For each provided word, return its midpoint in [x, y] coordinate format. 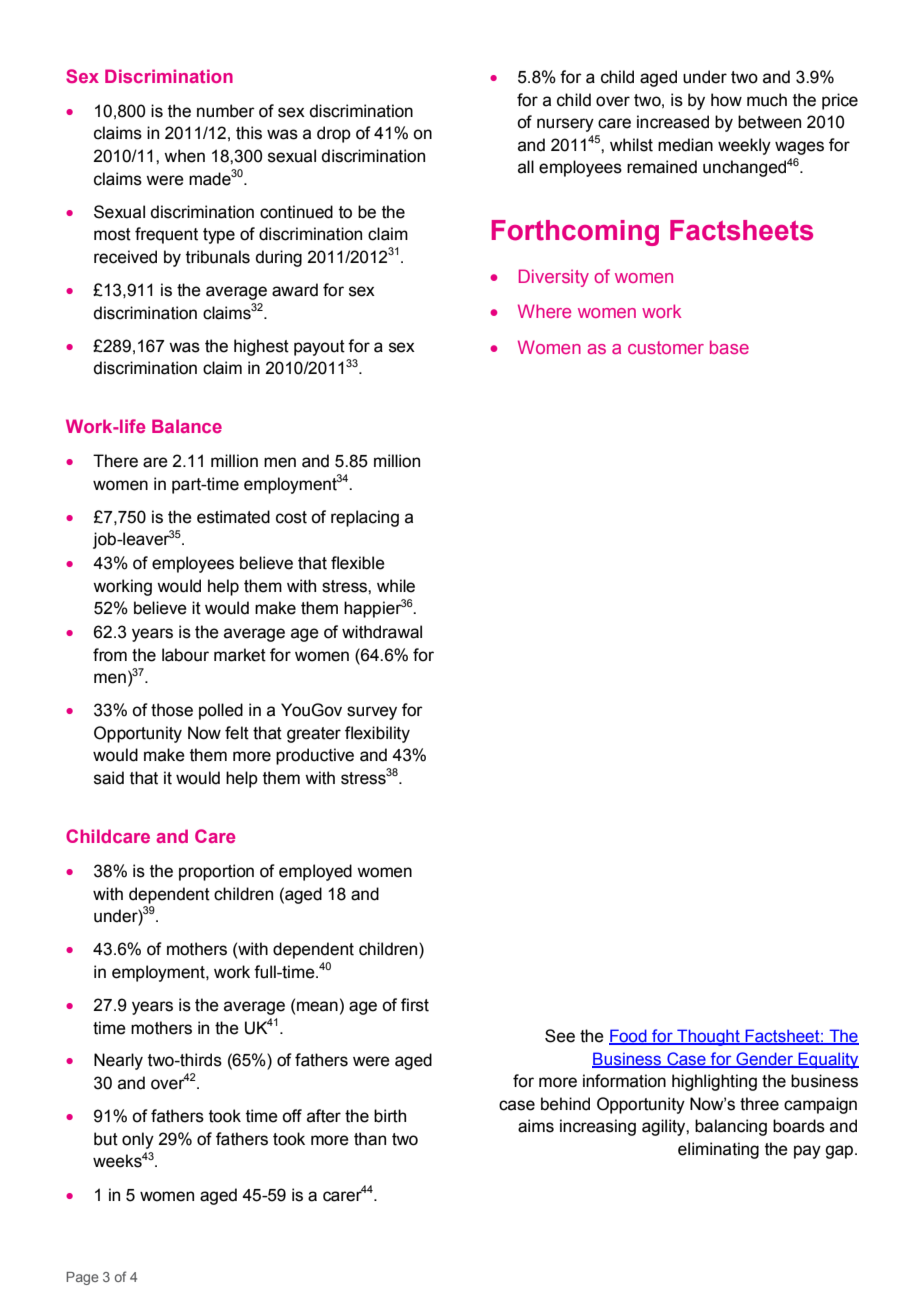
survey [372, 713]
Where [544, 311]
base [729, 347]
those [172, 710]
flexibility [377, 734]
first [415, 1005]
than [370, 1139]
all [526, 167]
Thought [708, 1037]
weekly [744, 146]
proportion [216, 872]
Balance [187, 426]
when [184, 156]
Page [82, 1278]
